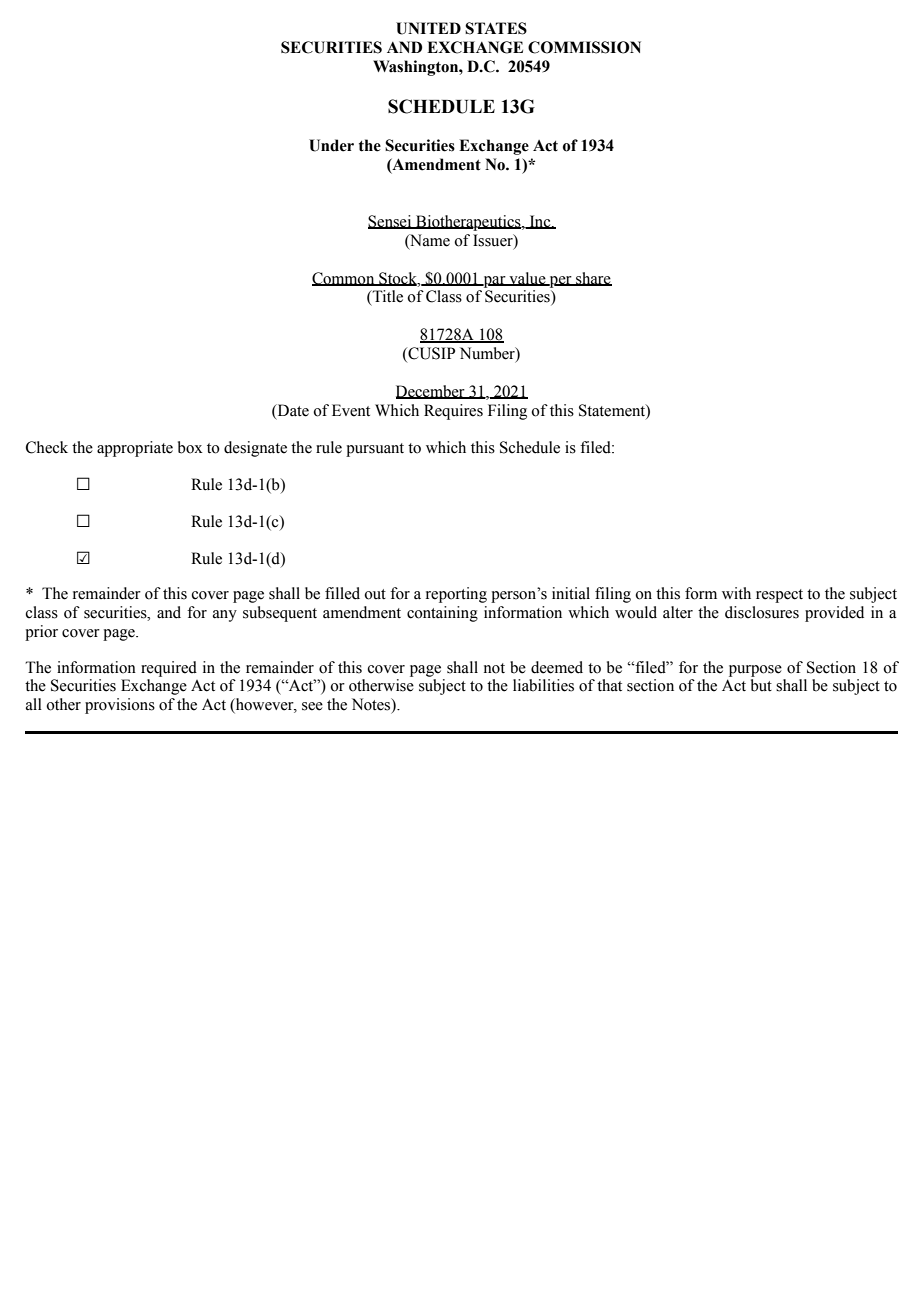 The height and width of the image is (1308, 924). What do you see at coordinates (496, 28) in the image?
I see `STATES` at bounding box center [496, 28].
